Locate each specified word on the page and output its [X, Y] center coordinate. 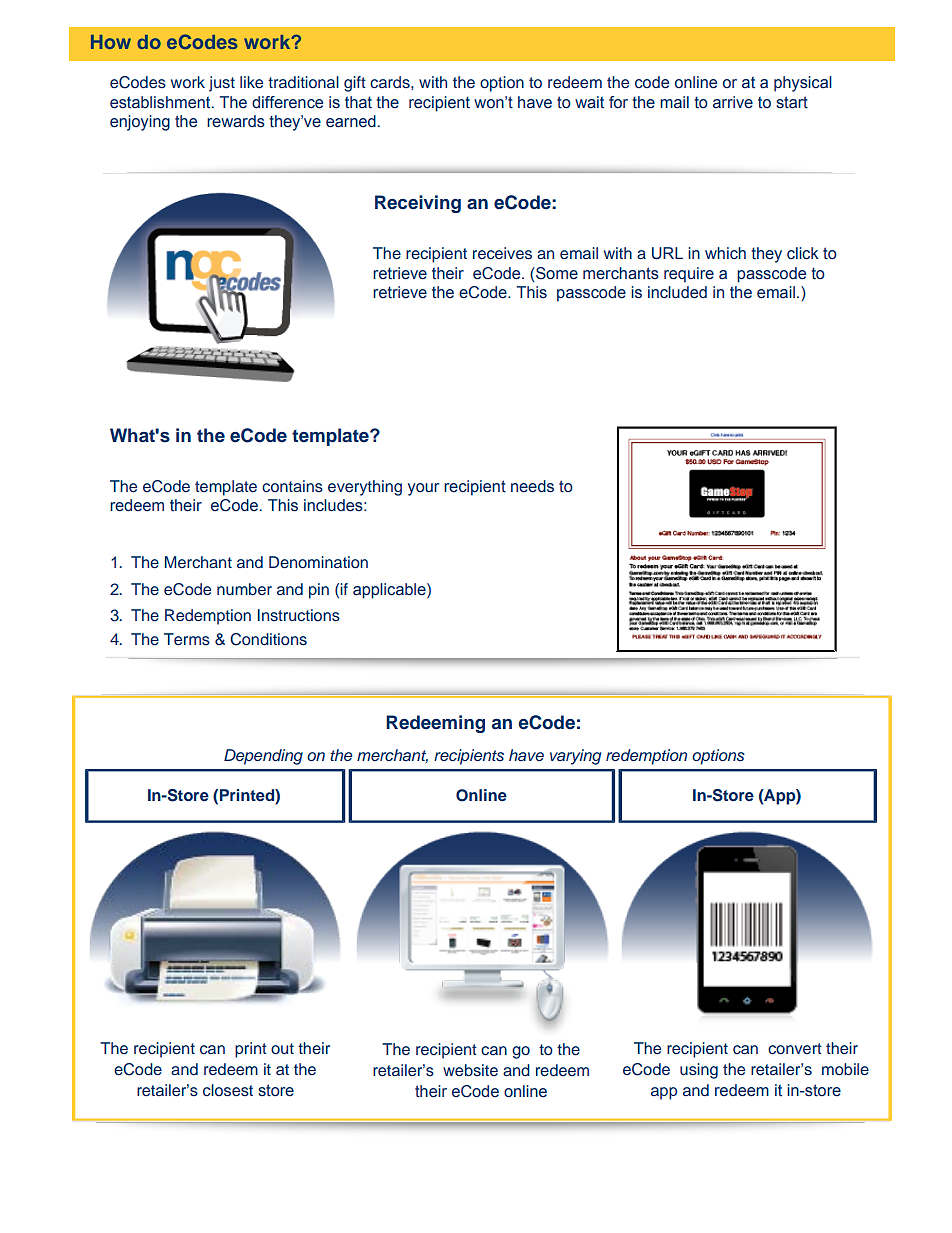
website [470, 1070]
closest [228, 1090]
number [244, 589]
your [423, 489]
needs [532, 486]
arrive [733, 102]
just [222, 84]
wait [589, 102]
